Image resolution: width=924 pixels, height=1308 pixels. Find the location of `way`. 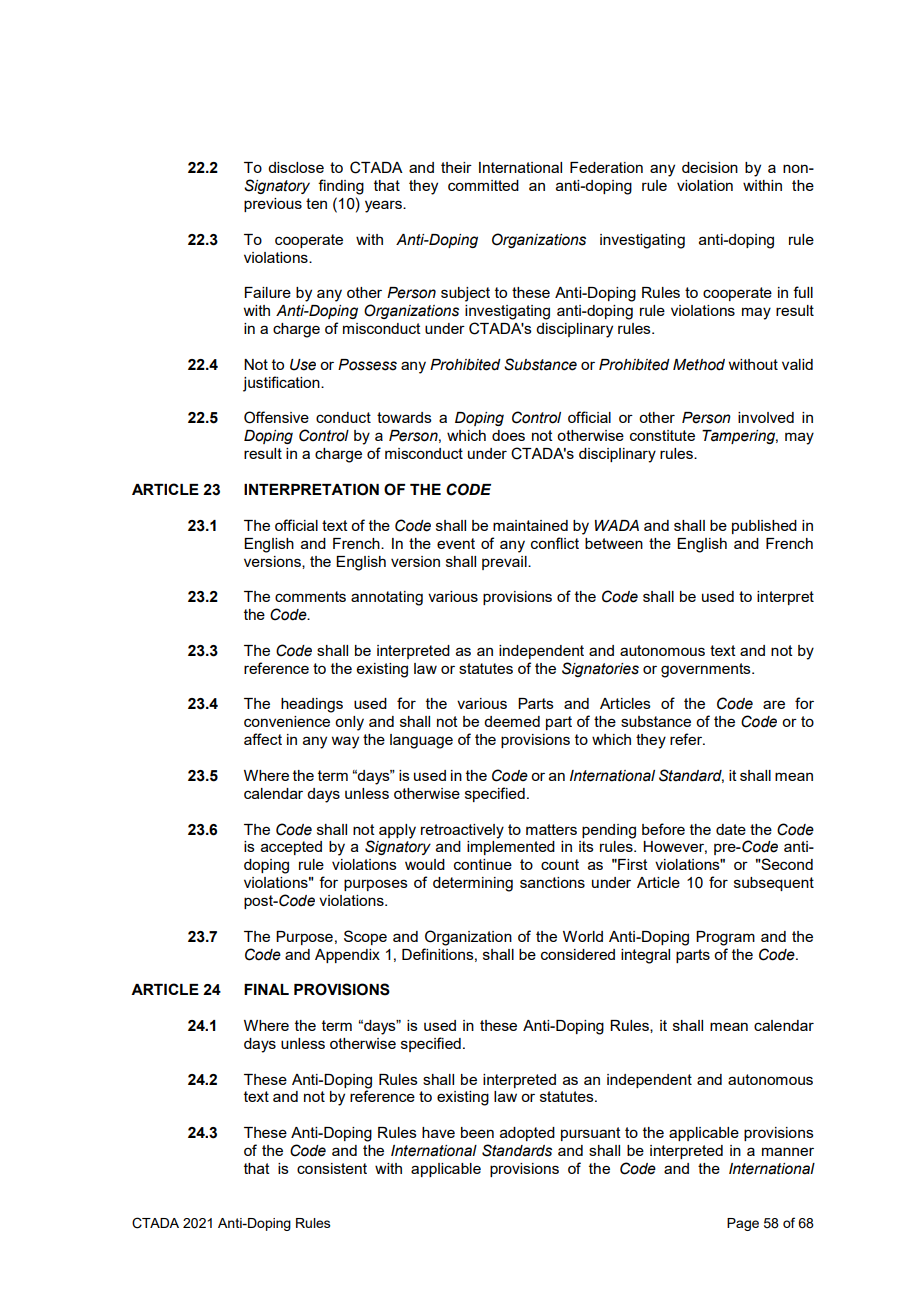

way is located at coordinates (345, 742).
